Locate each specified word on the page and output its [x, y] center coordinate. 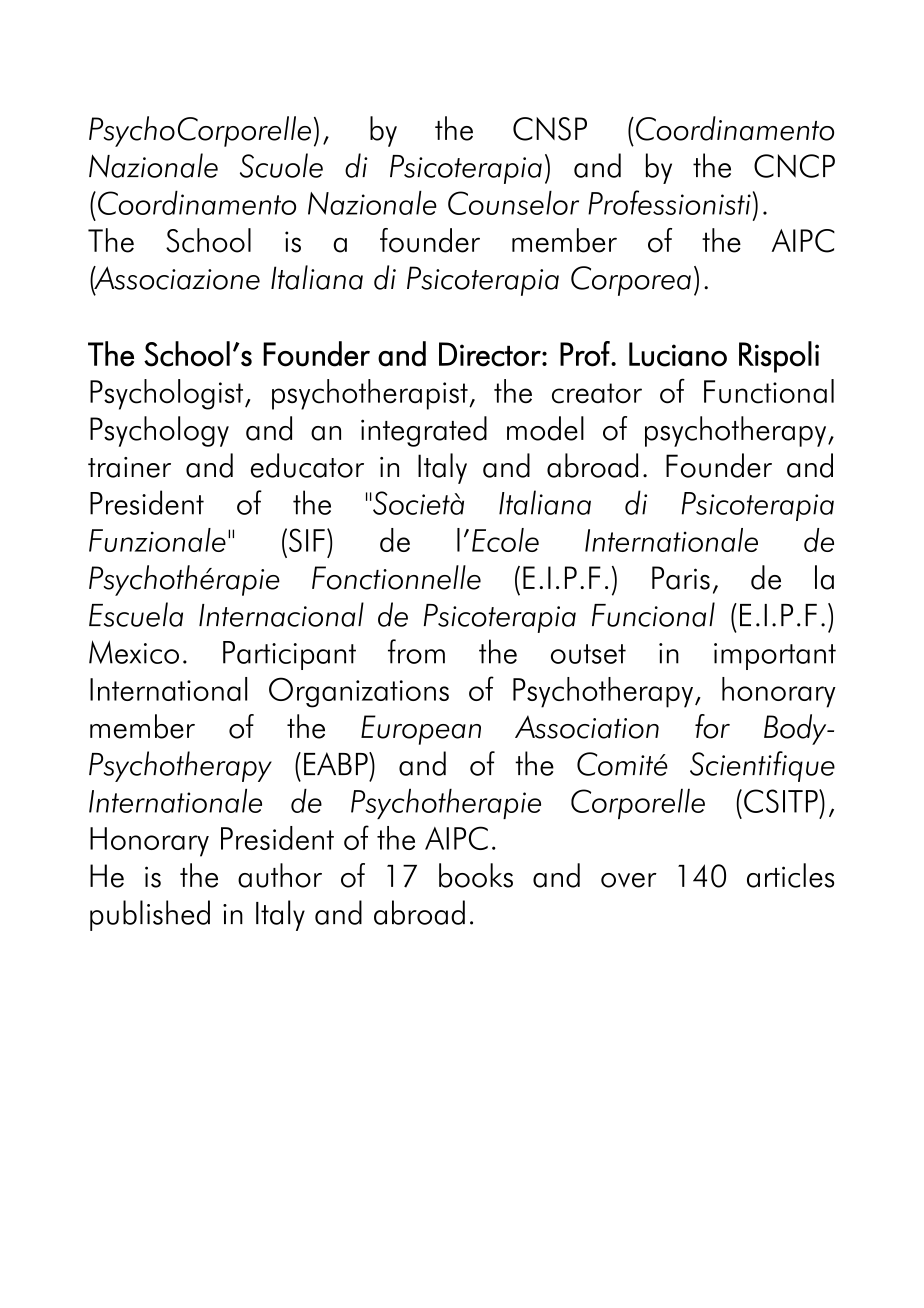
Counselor [513, 203]
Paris [681, 578]
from [416, 651]
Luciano [678, 354]
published [150, 915]
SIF [305, 540]
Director [491, 354]
